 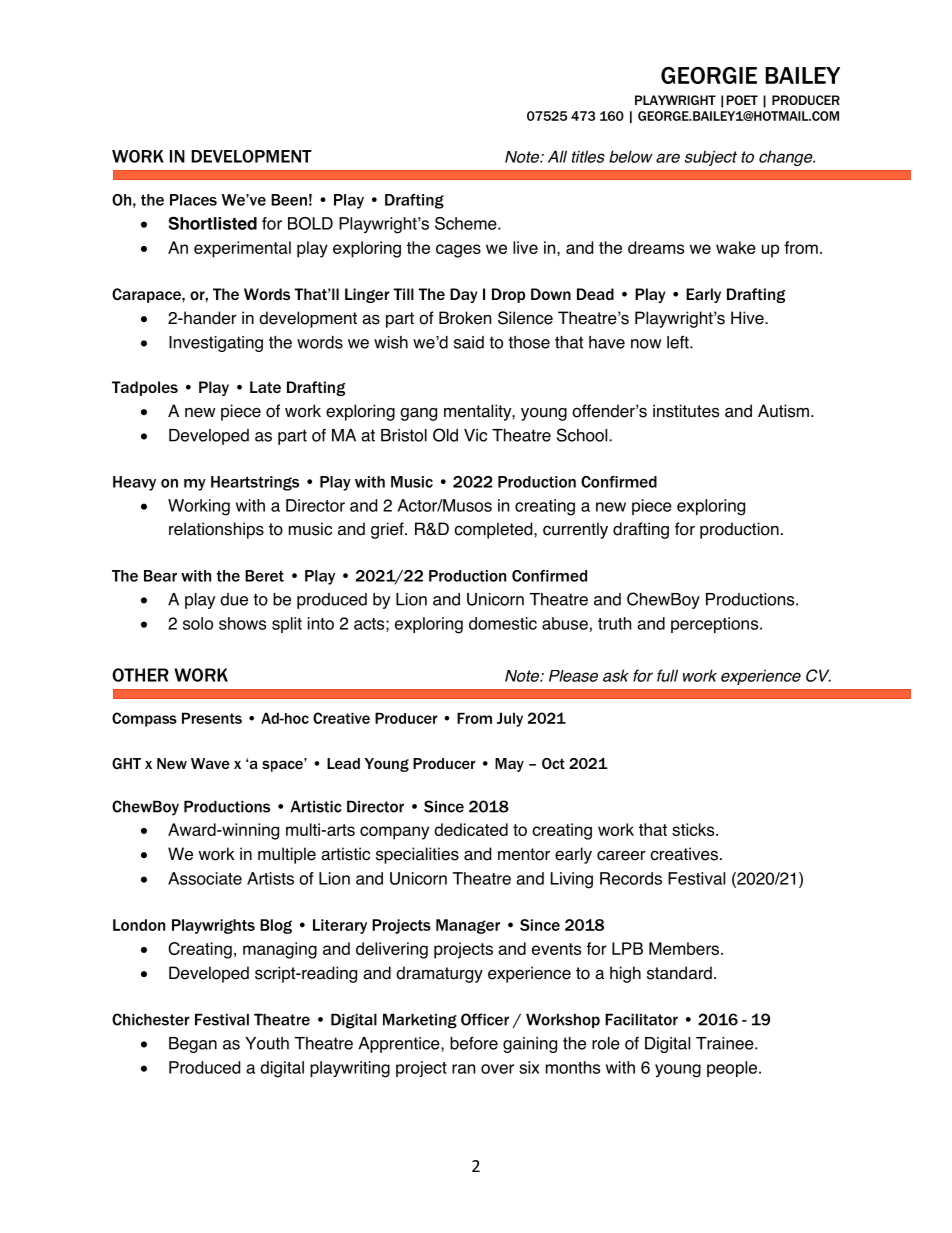 What do you see at coordinates (234, 599) in the image?
I see `due` at bounding box center [234, 599].
